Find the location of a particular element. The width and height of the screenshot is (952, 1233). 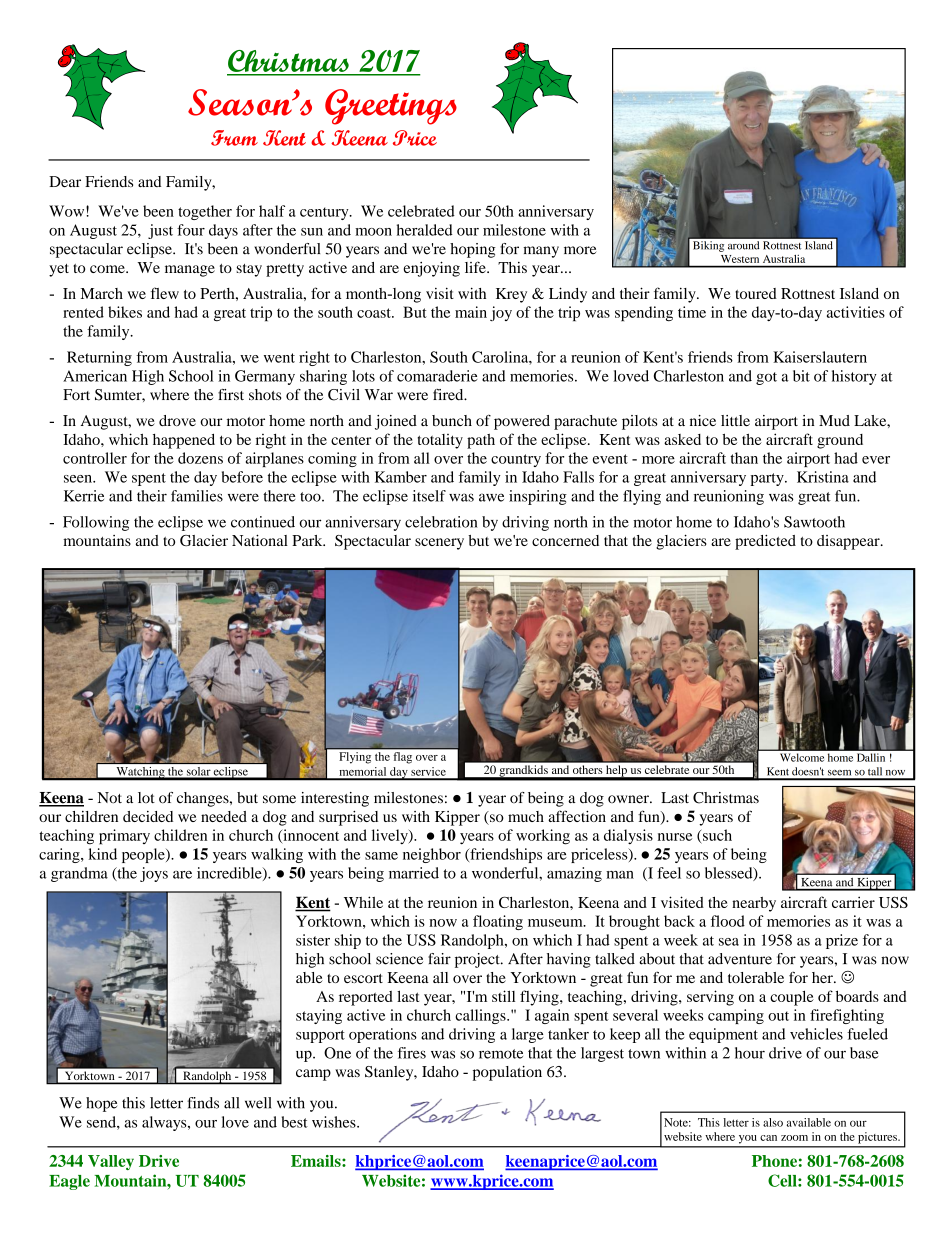

population is located at coordinates (507, 1073).
